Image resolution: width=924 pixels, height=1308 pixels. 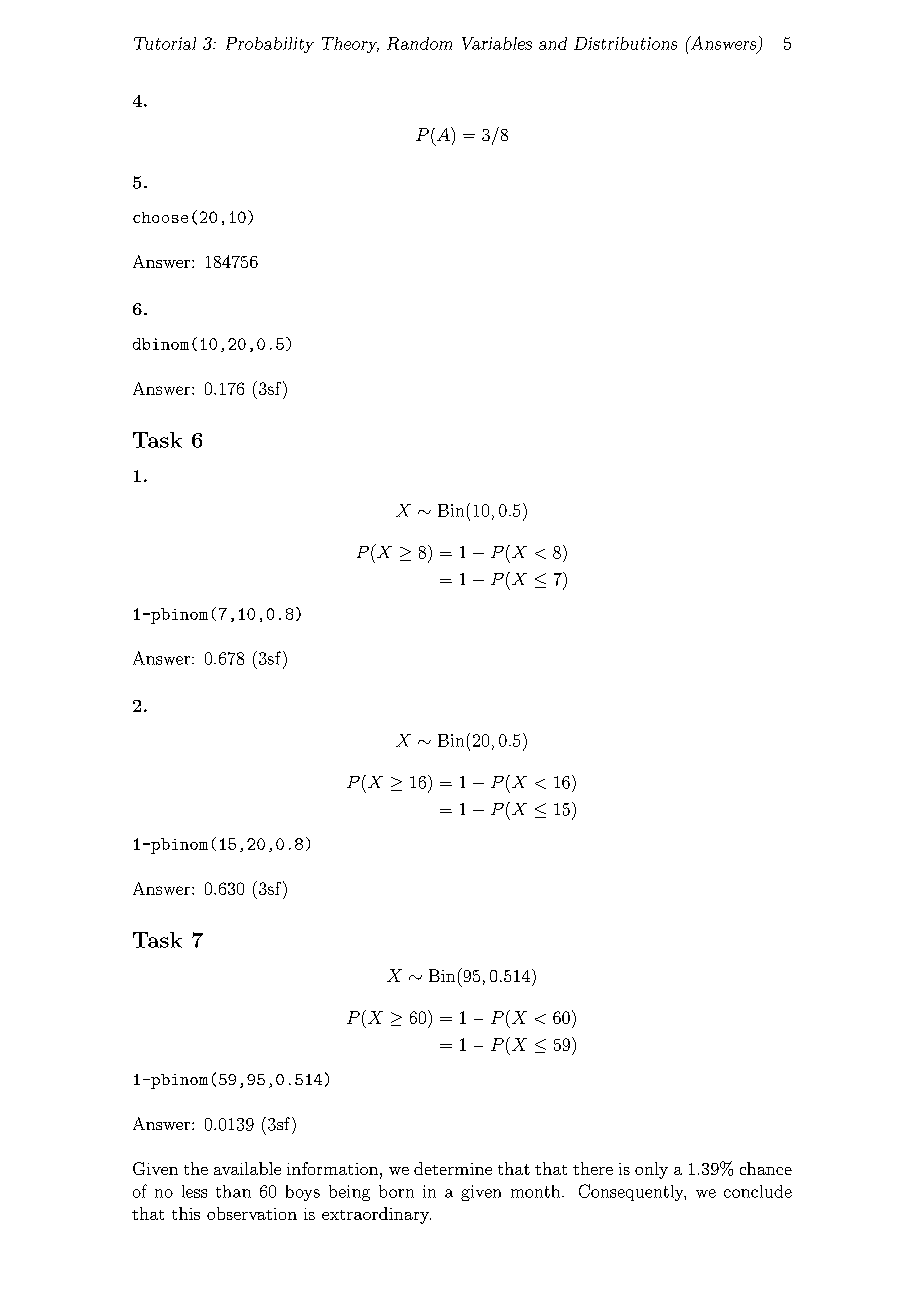 I want to click on Tutorial, so click(x=165, y=43).
